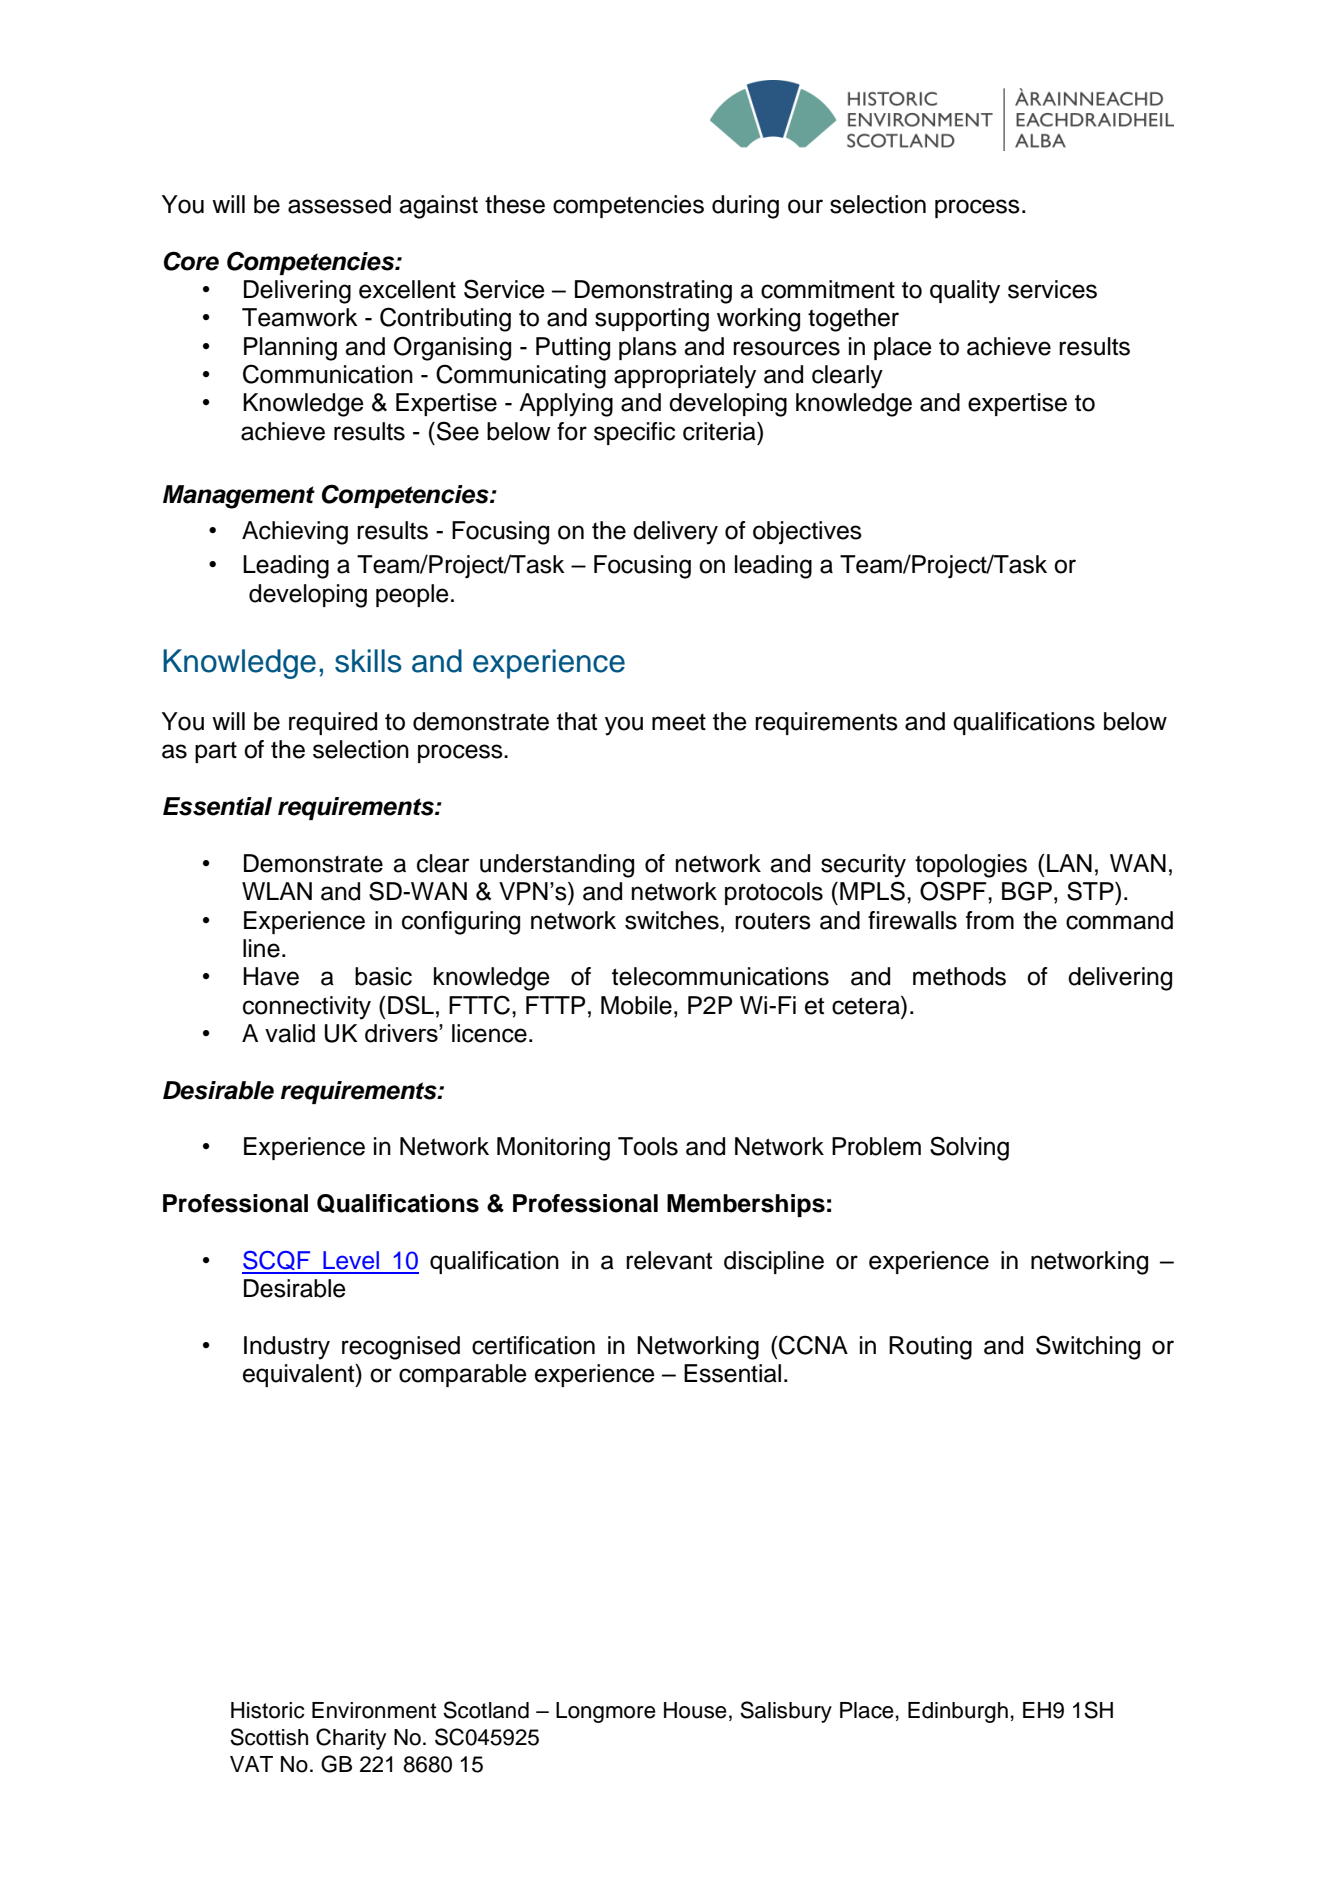 This image has height=1888, width=1335. I want to click on quality, so click(965, 292).
